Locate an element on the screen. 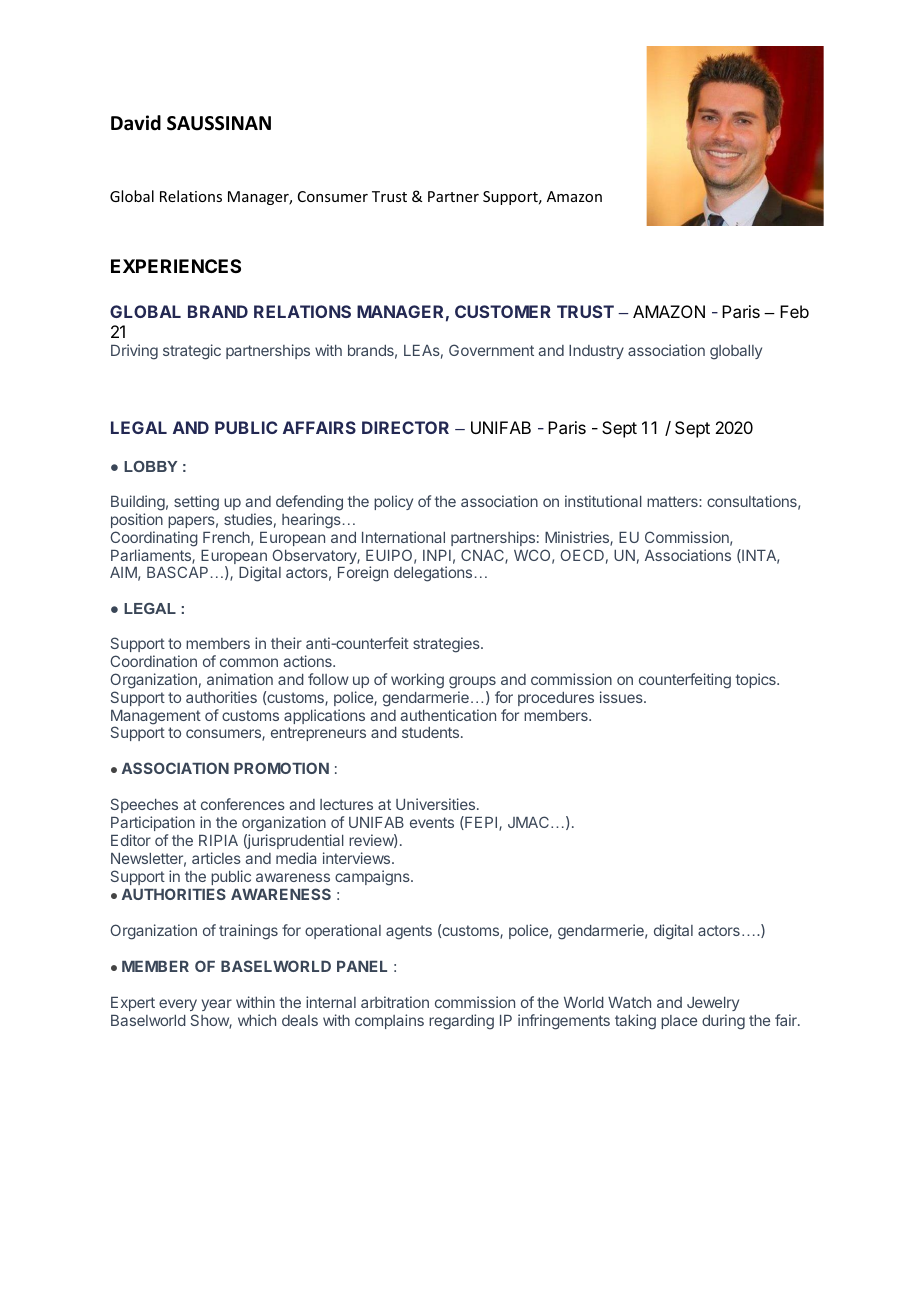  Parliaments is located at coordinates (152, 556).
